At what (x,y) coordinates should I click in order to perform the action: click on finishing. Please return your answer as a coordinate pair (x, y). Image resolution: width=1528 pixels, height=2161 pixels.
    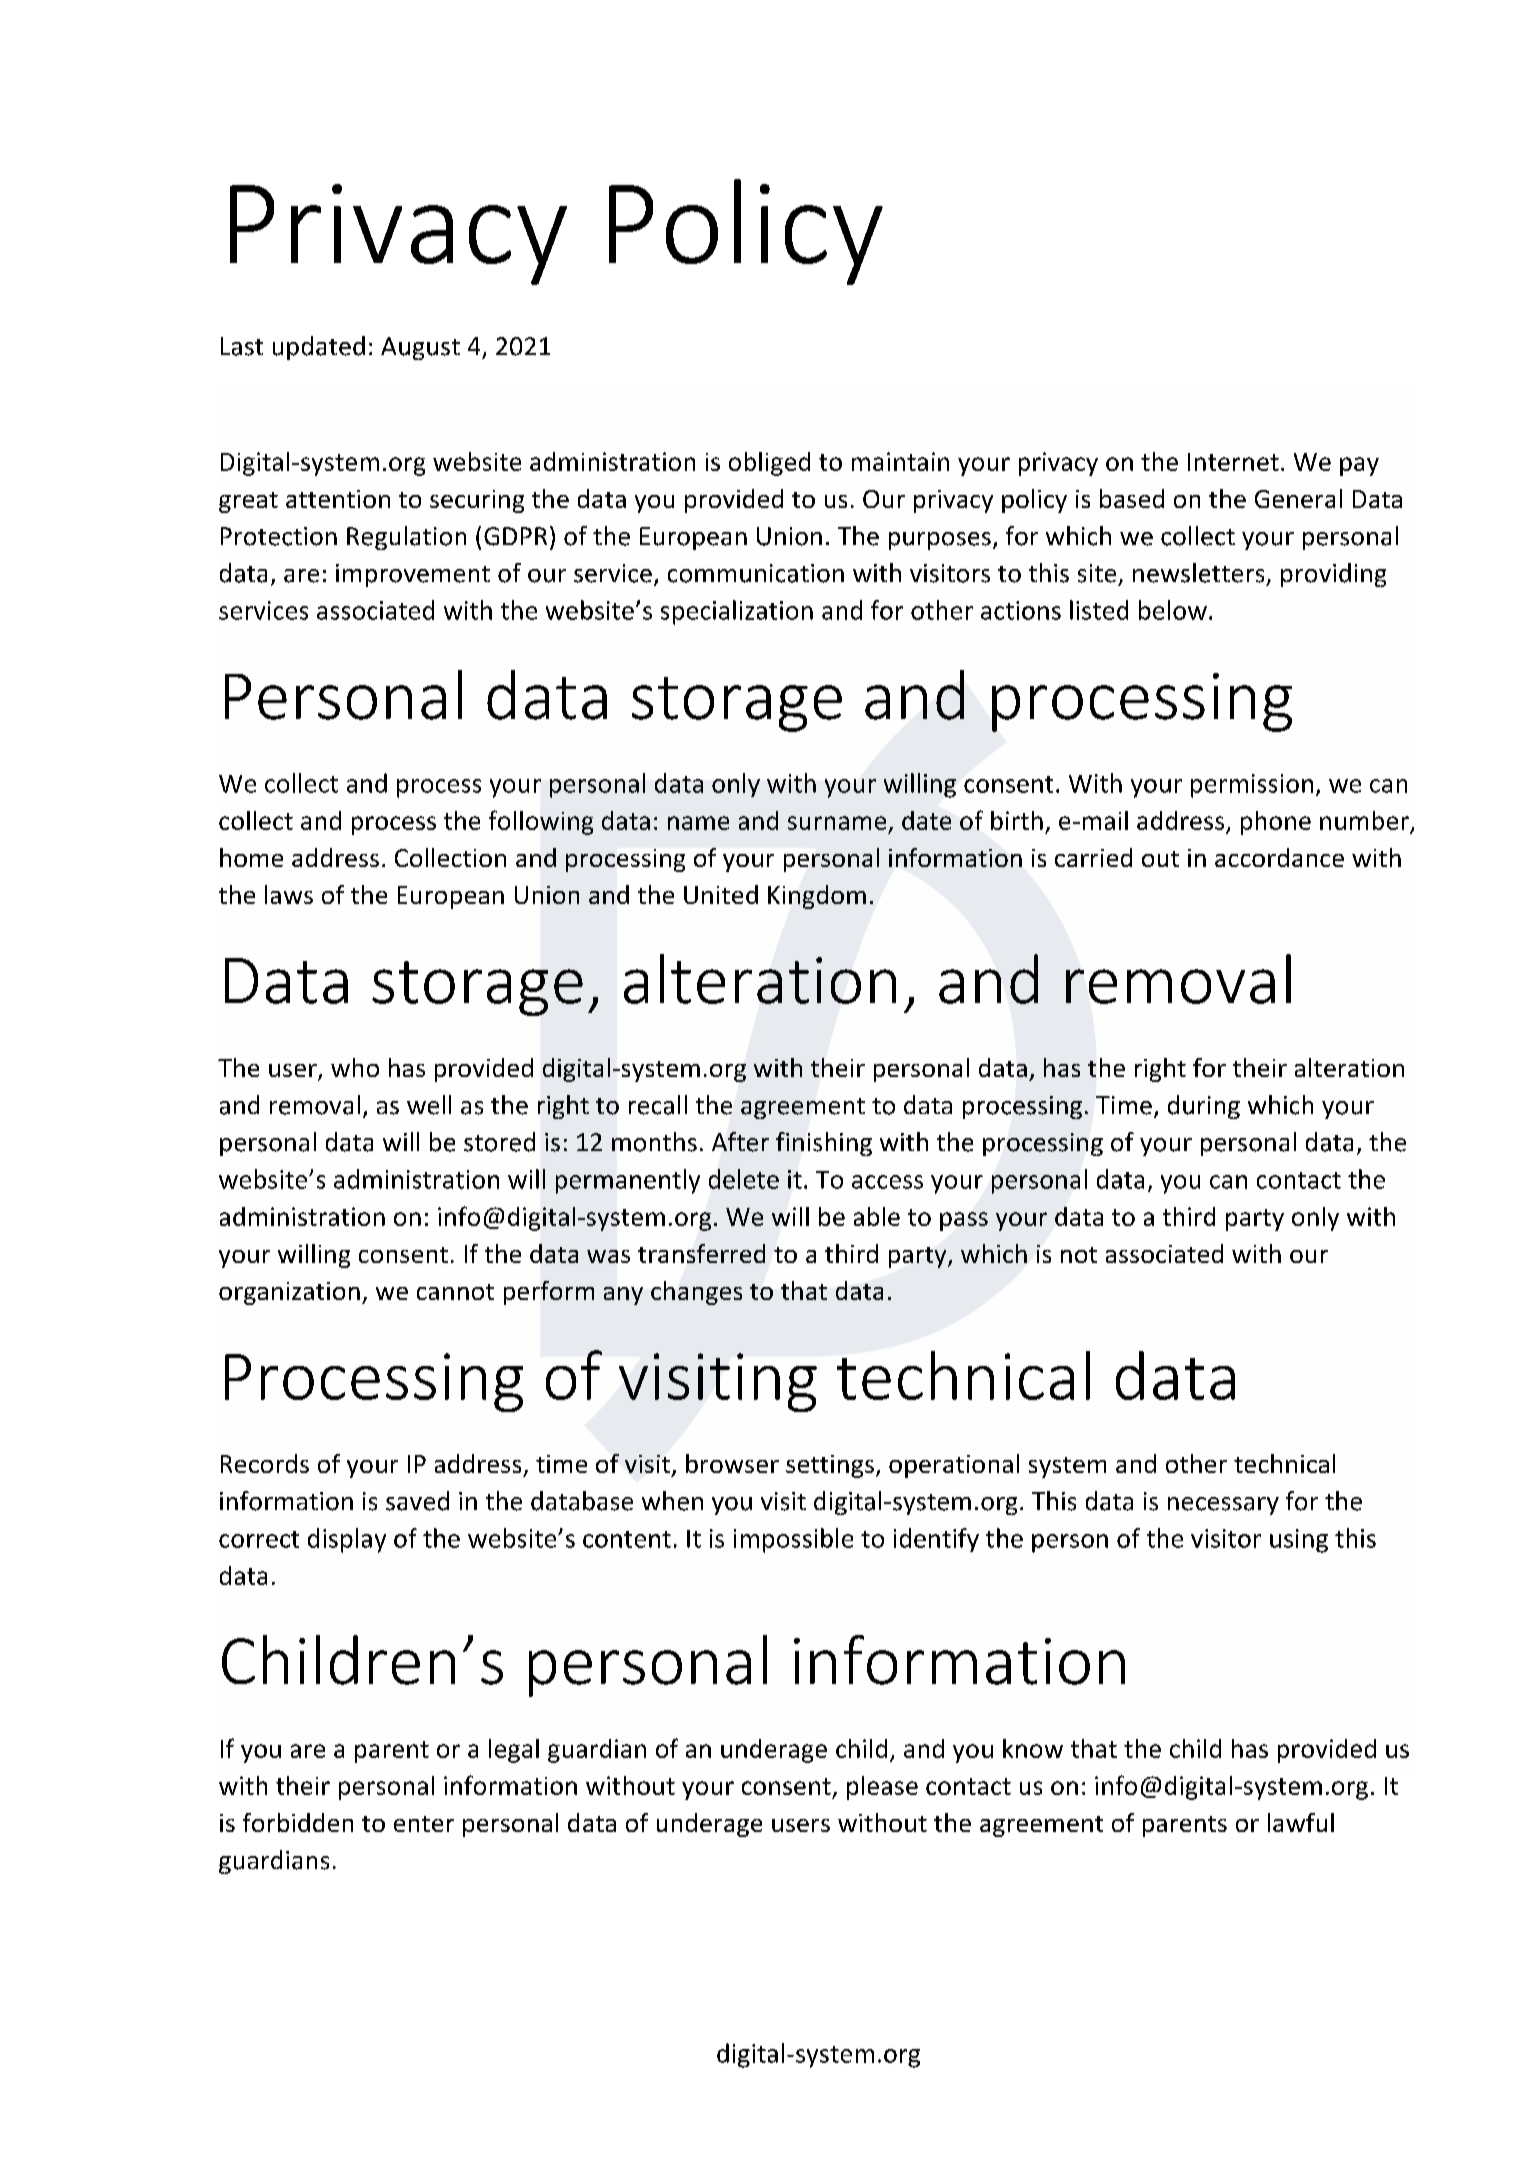
    Looking at the image, I should click on (824, 1144).
